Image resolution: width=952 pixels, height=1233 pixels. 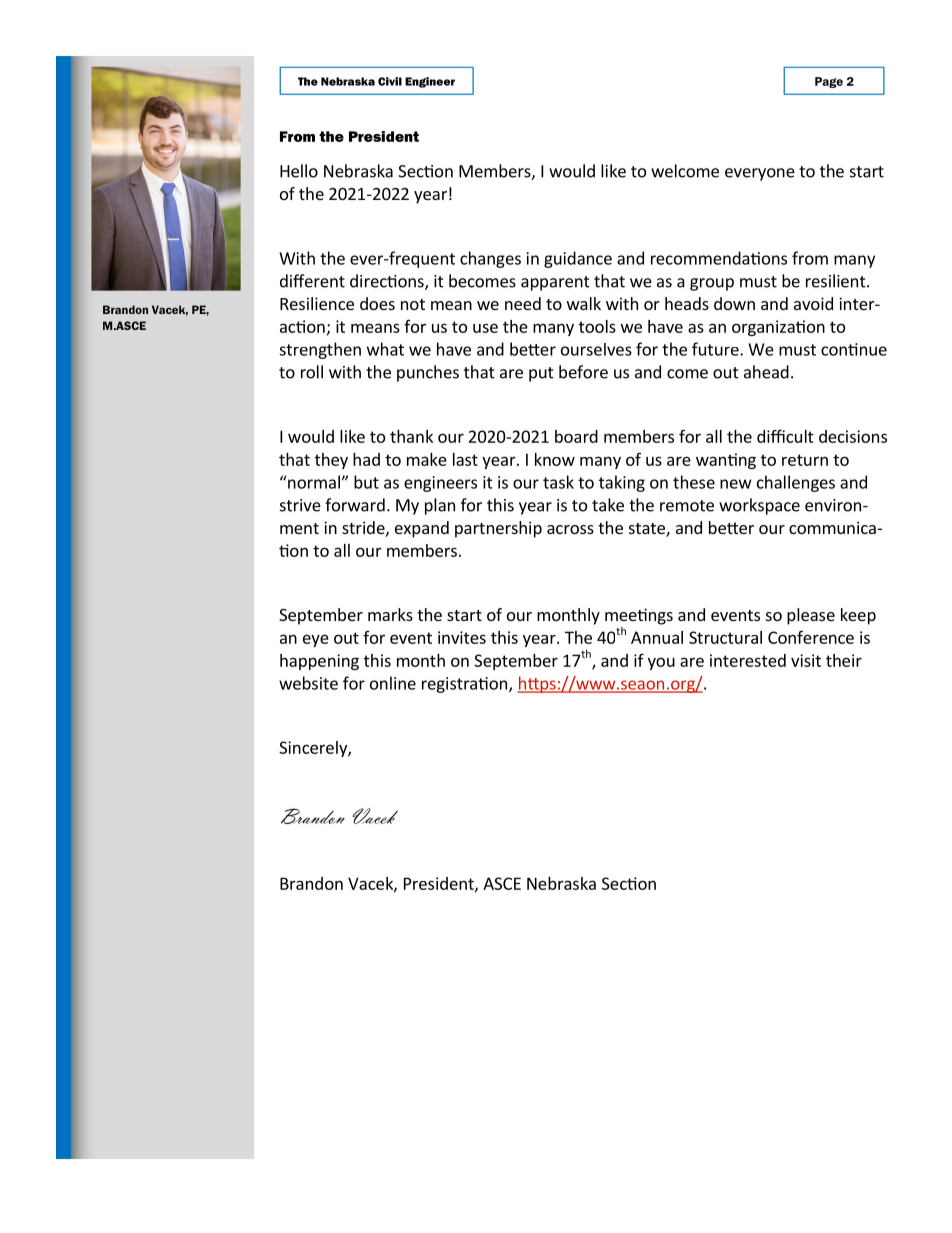 I want to click on group, so click(x=712, y=284).
